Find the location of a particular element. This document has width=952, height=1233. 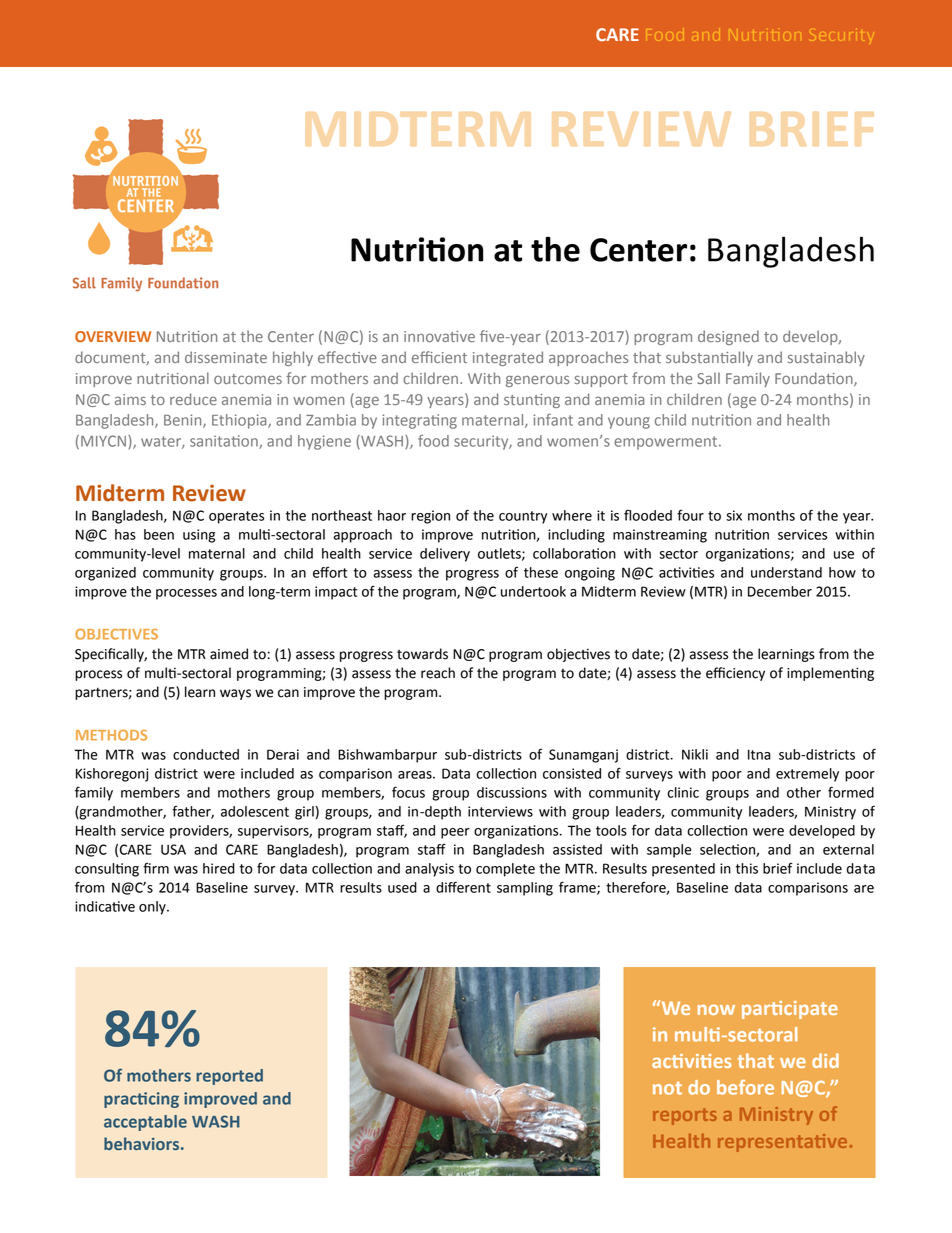

December is located at coordinates (780, 591).
